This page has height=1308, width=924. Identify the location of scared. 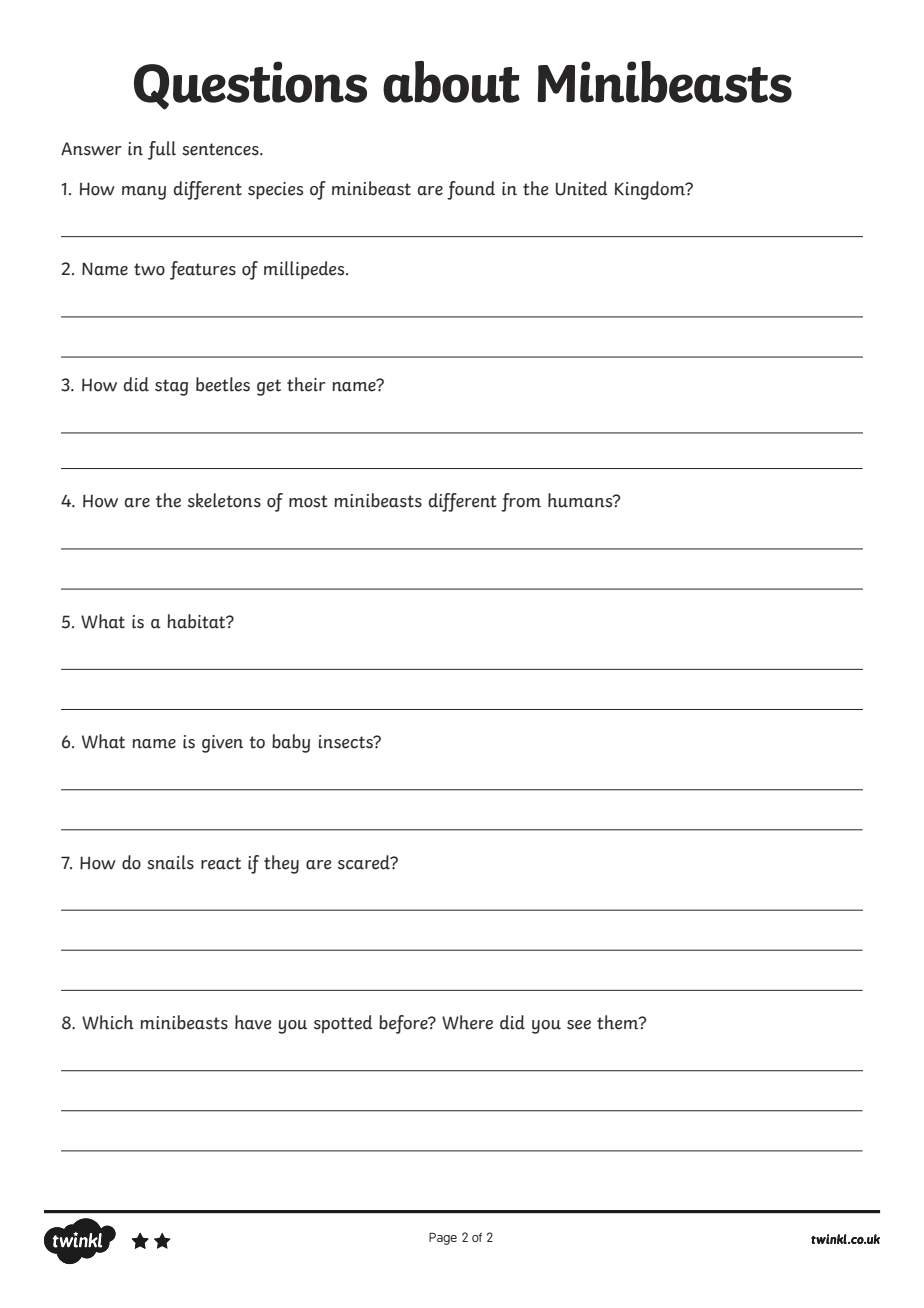
(365, 862).
